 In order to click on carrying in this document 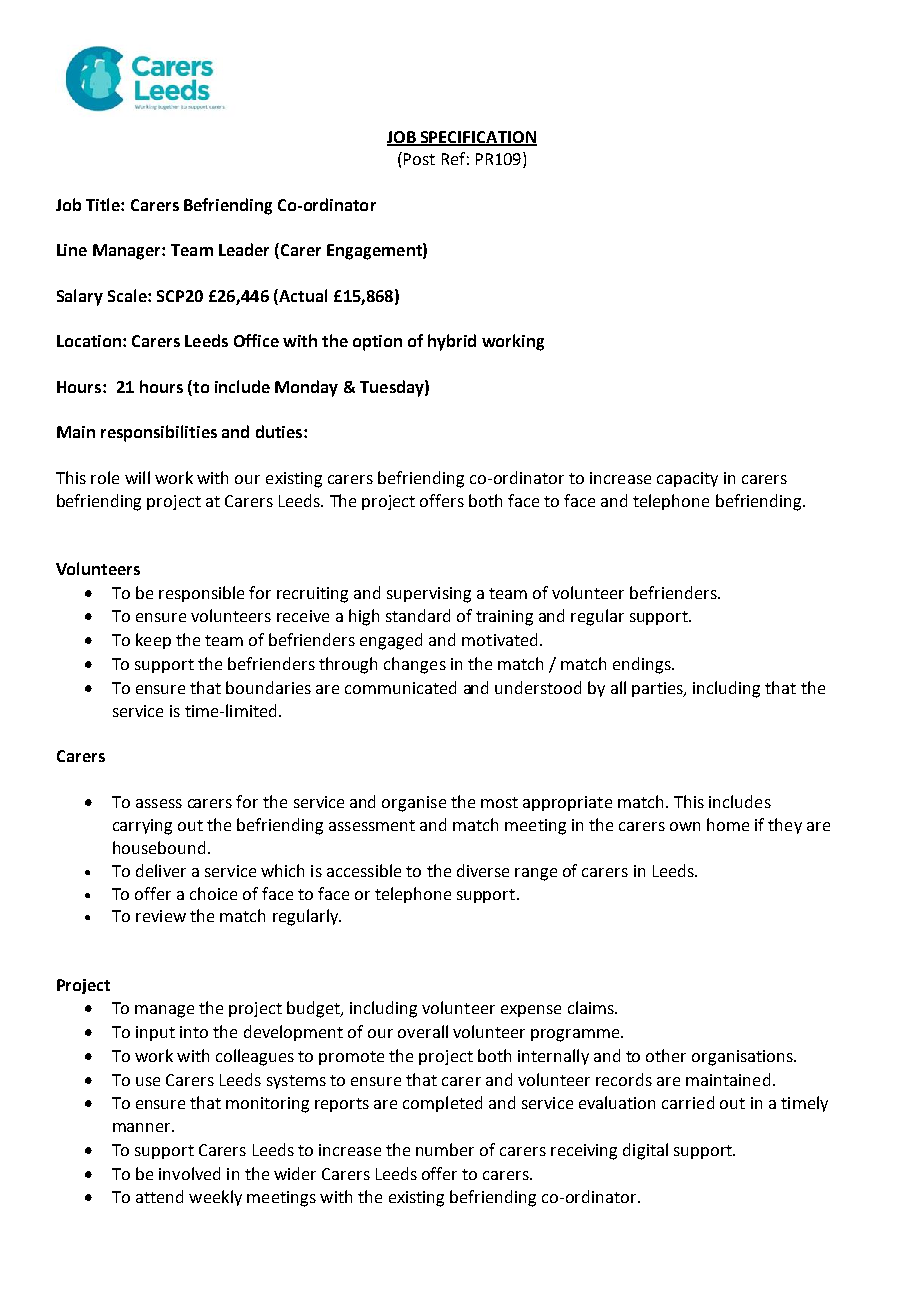, I will do `click(142, 827)`.
